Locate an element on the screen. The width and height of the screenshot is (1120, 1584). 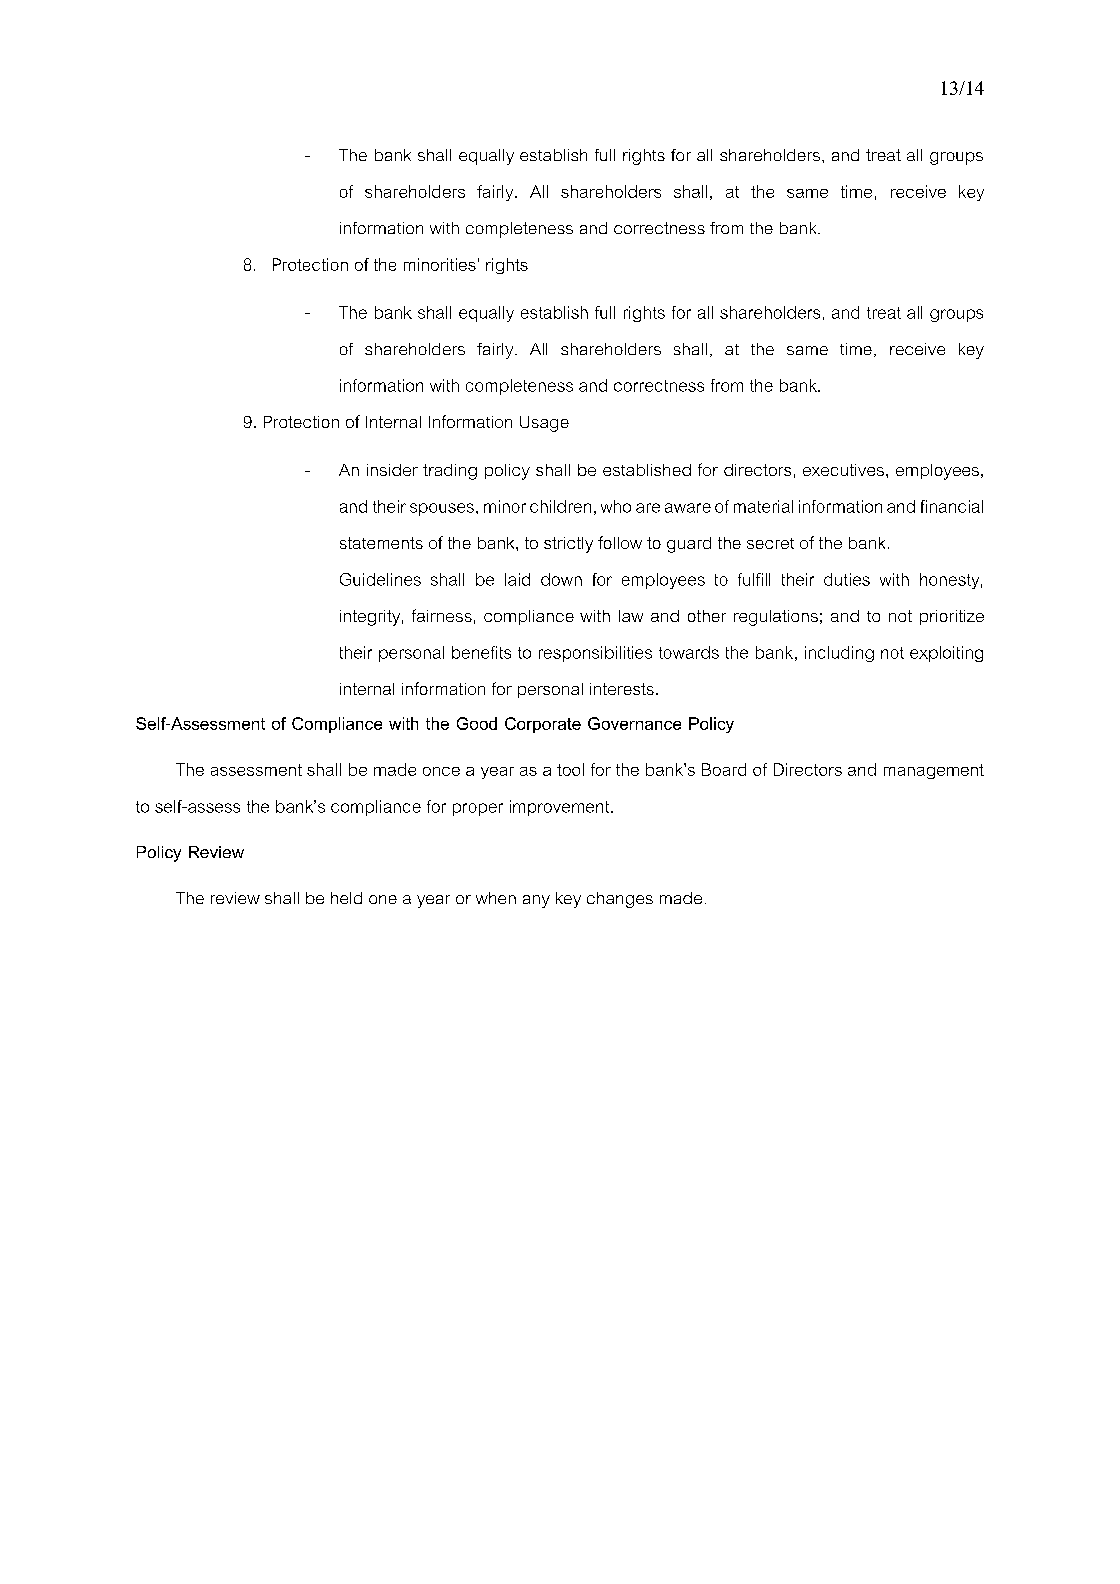
held is located at coordinates (346, 898).
